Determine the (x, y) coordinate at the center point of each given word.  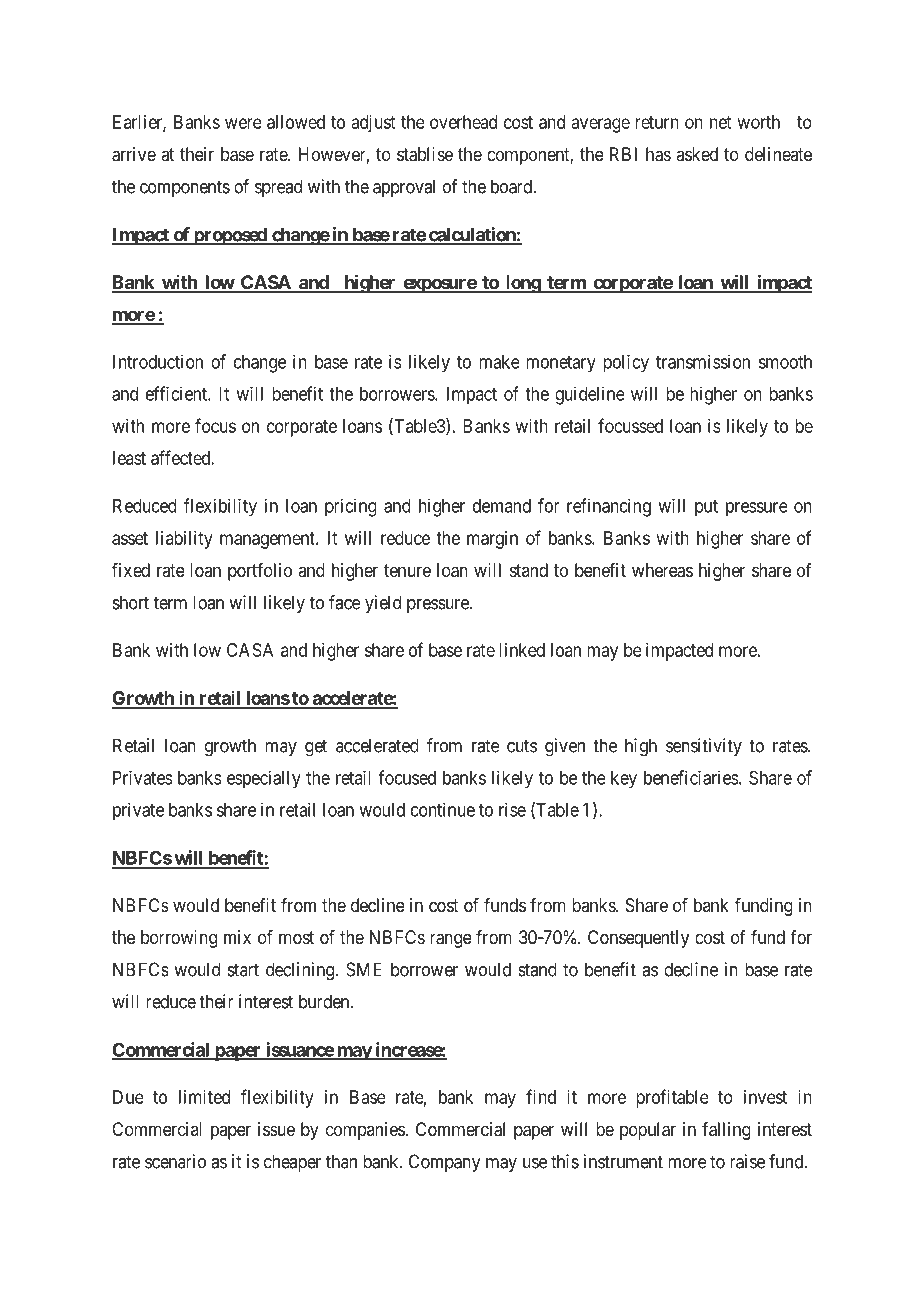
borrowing (179, 939)
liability (184, 540)
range (451, 940)
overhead (463, 122)
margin (492, 540)
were (243, 123)
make (499, 362)
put (706, 508)
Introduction (158, 361)
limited (204, 1097)
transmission (703, 361)
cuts (522, 746)
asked (697, 154)
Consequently (638, 939)
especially (264, 779)
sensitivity (704, 747)
